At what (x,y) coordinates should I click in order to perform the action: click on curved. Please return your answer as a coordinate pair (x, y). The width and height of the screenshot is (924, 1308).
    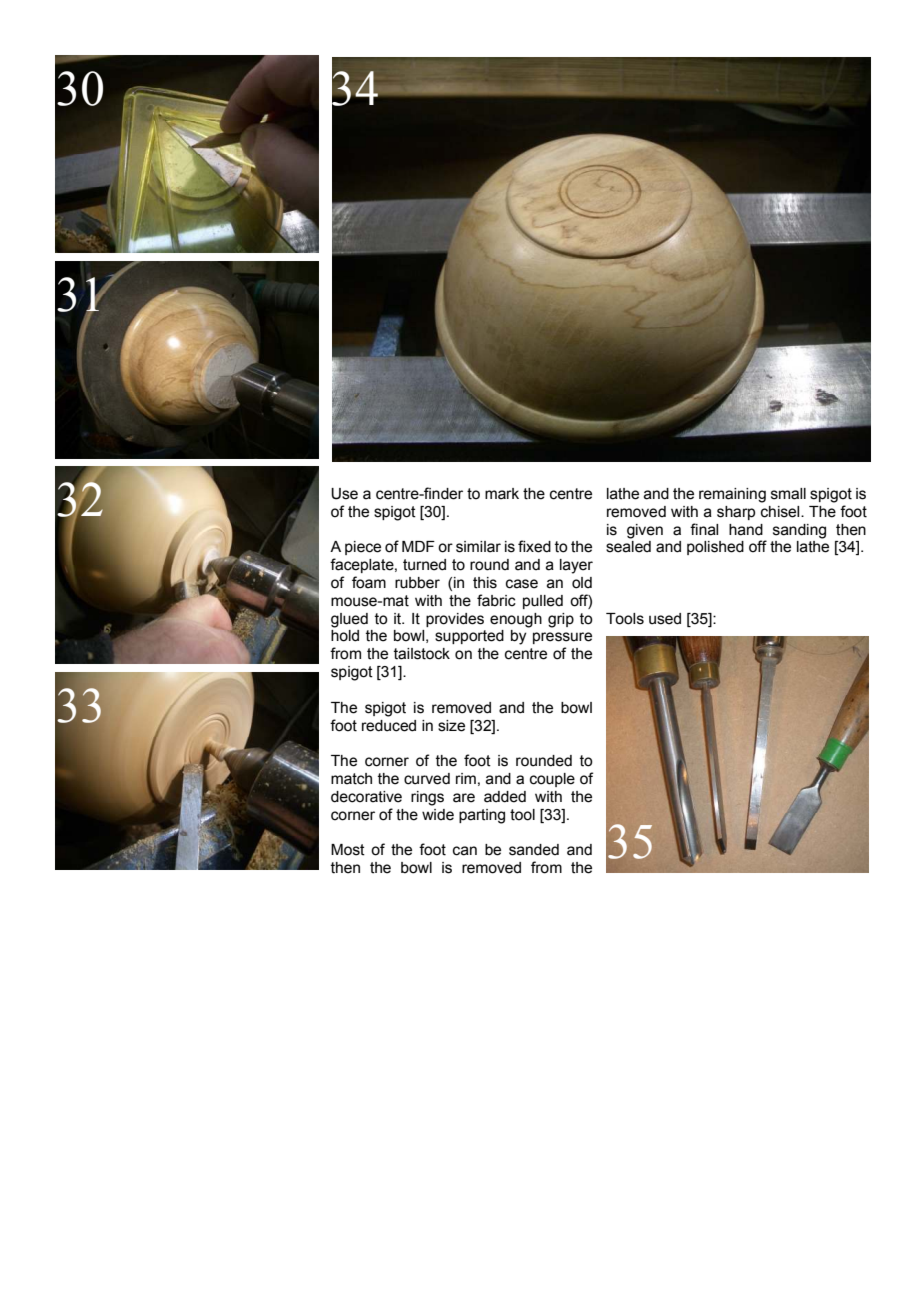
    Looking at the image, I should click on (427, 779).
